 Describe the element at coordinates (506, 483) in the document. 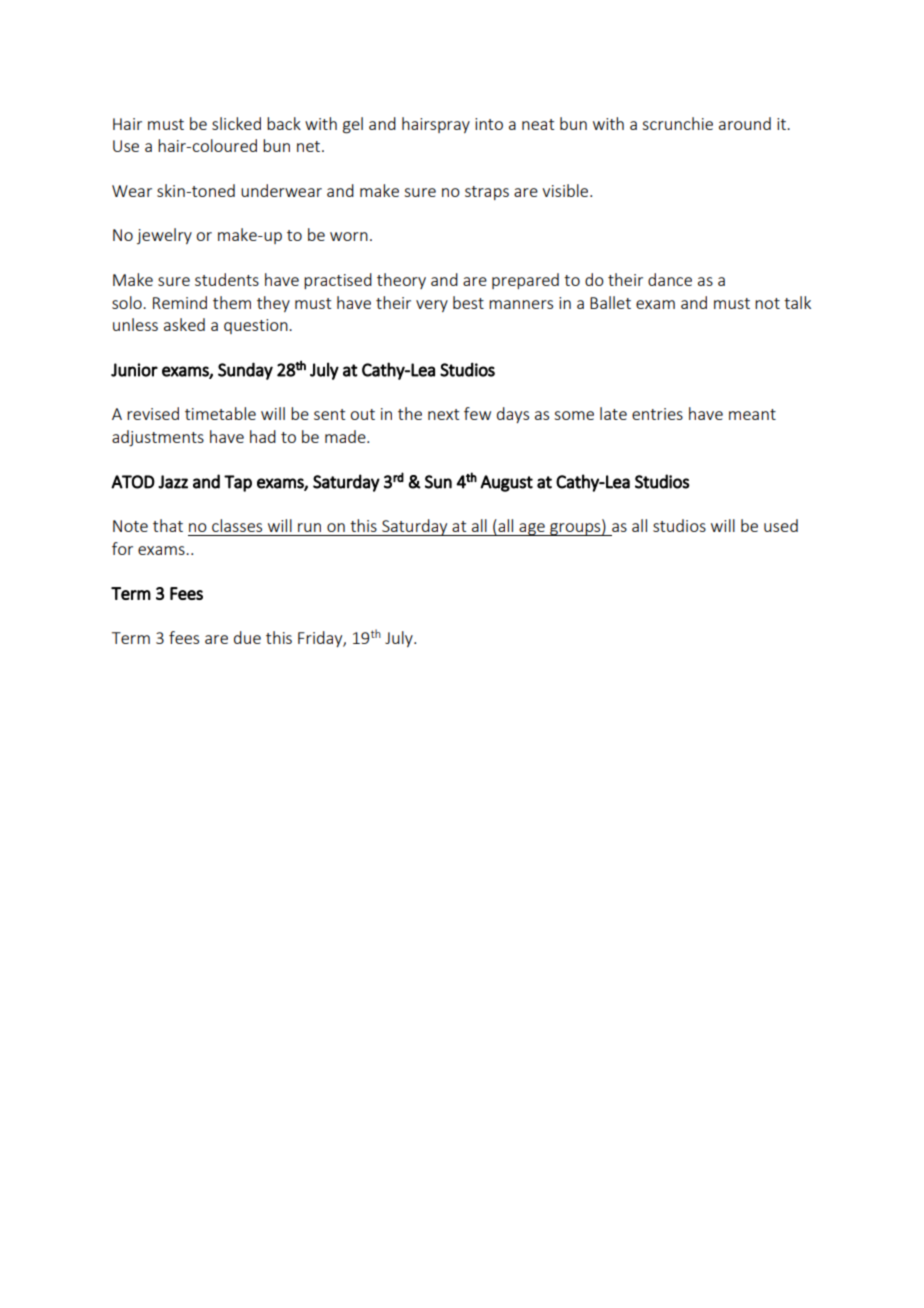

I see `August` at that location.
